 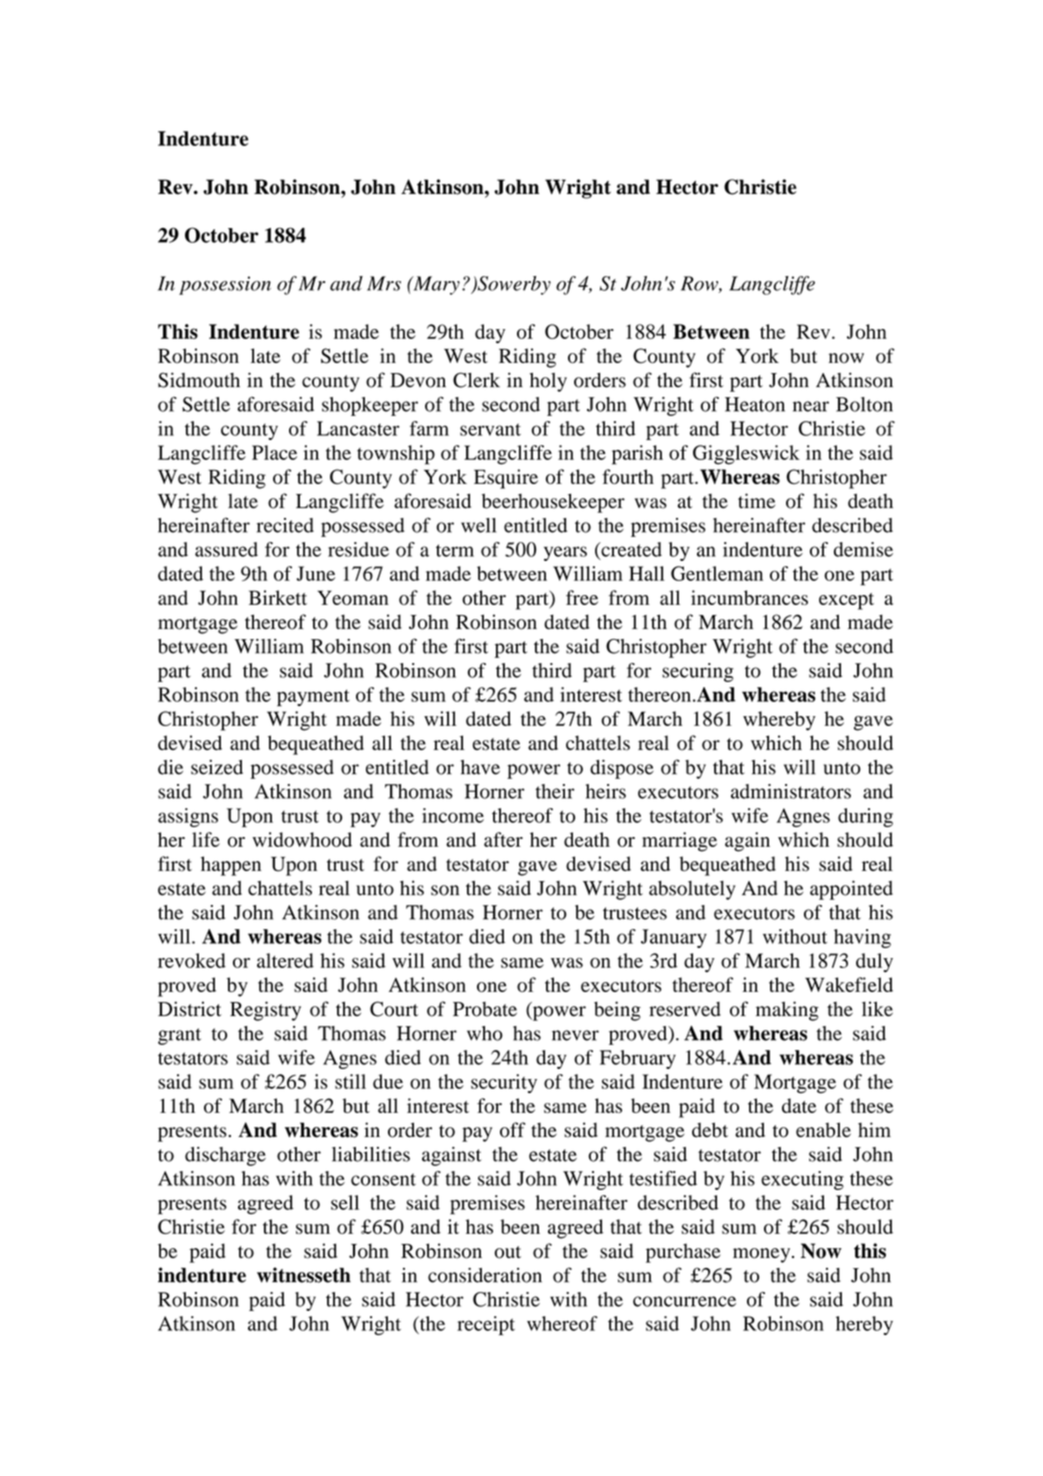 I want to click on payment, so click(x=313, y=698).
